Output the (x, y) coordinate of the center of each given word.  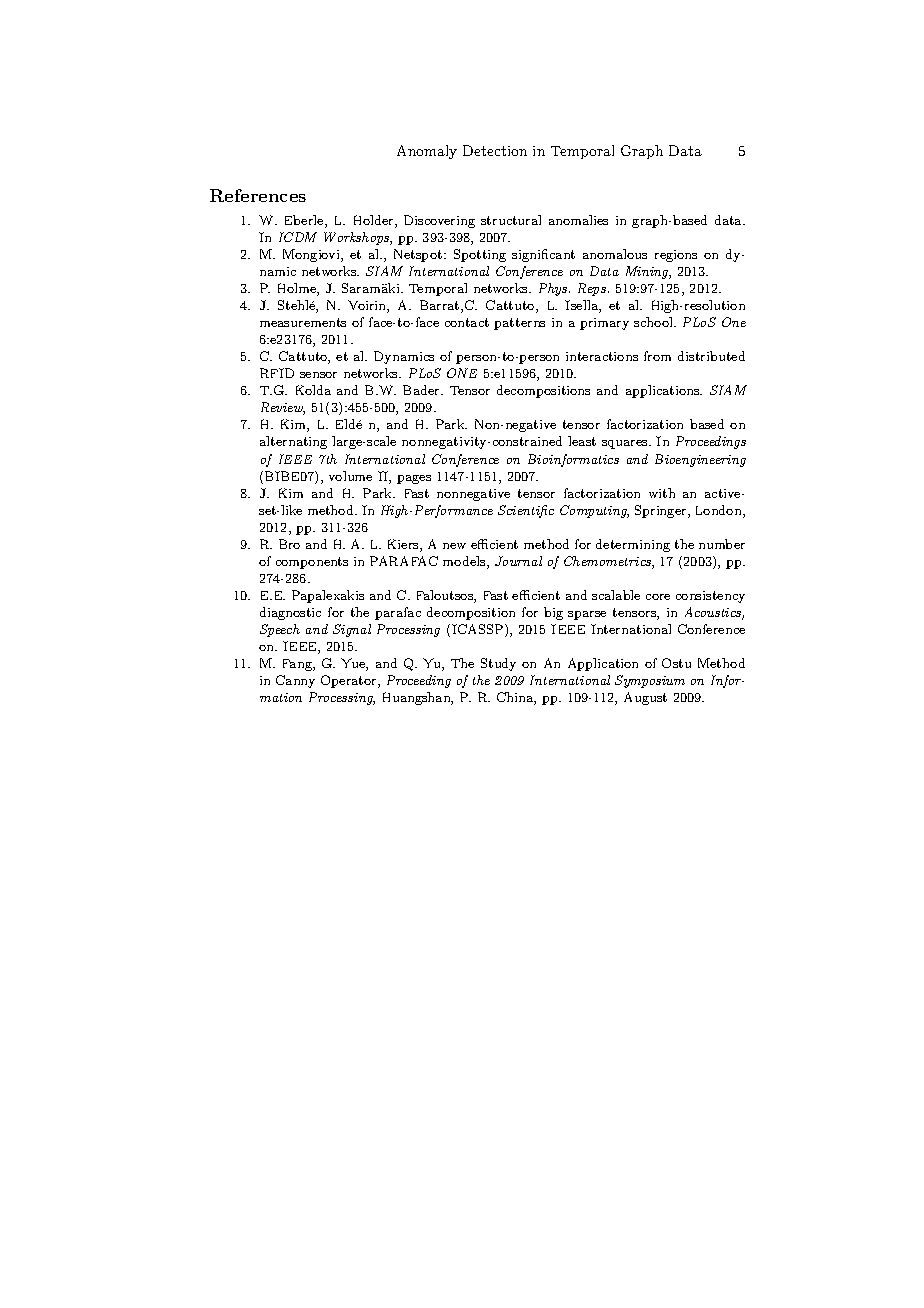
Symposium (650, 681)
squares (626, 444)
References (258, 195)
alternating (293, 442)
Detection (495, 150)
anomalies (578, 220)
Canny (295, 681)
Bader (422, 390)
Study (498, 664)
